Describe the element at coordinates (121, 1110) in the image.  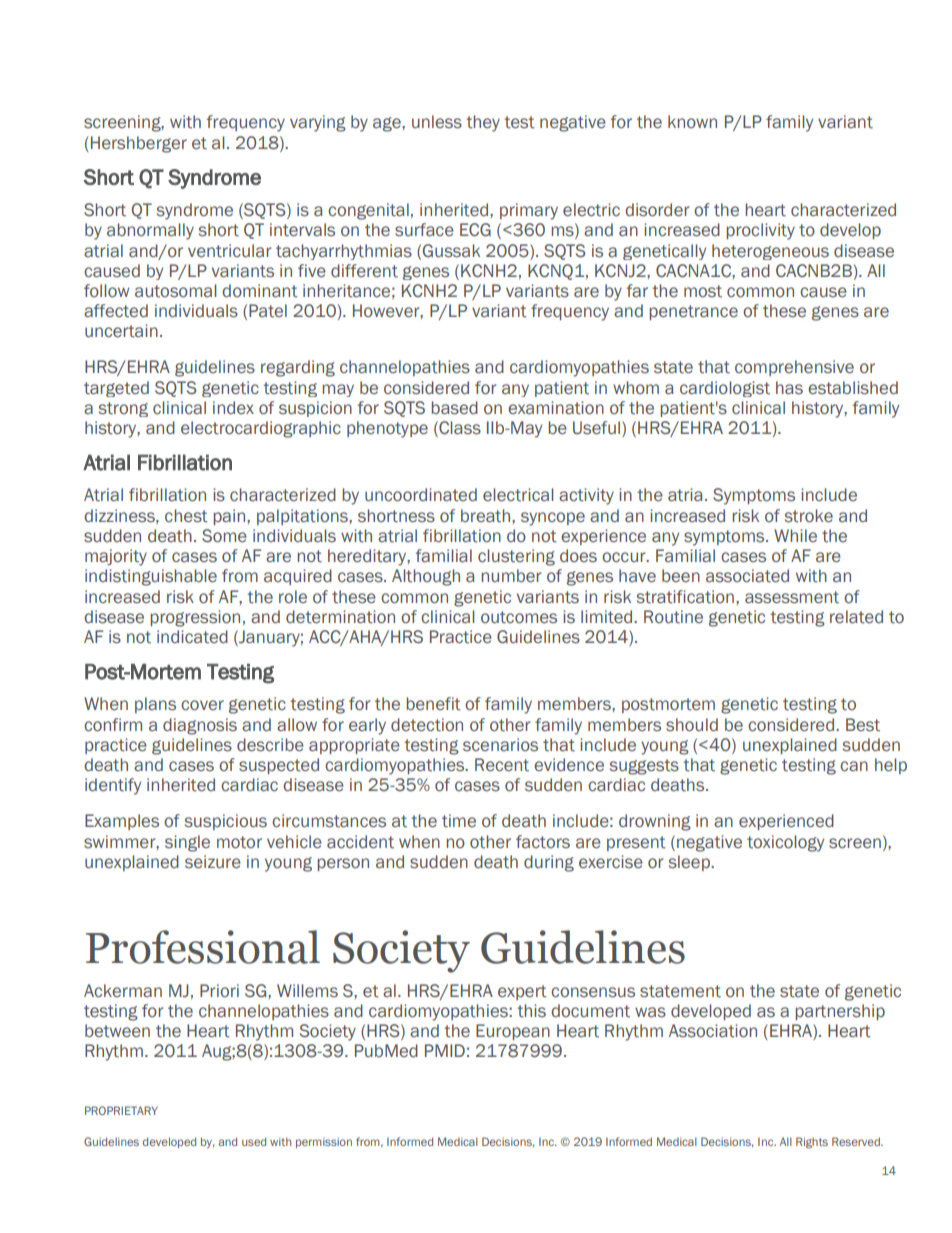
I see `PROPRIETARY` at that location.
